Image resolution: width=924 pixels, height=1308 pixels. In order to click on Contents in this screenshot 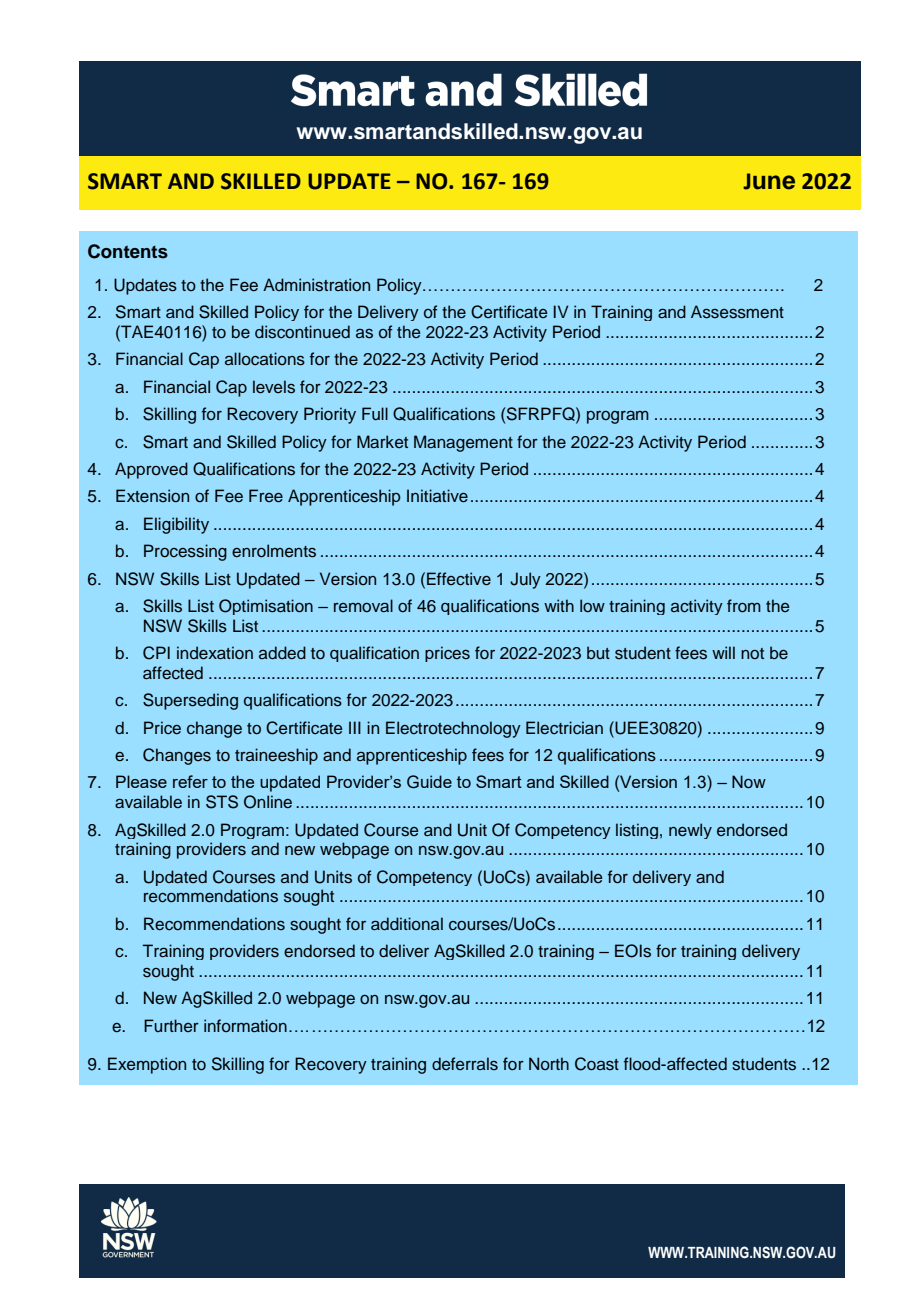, I will do `click(128, 251)`.
